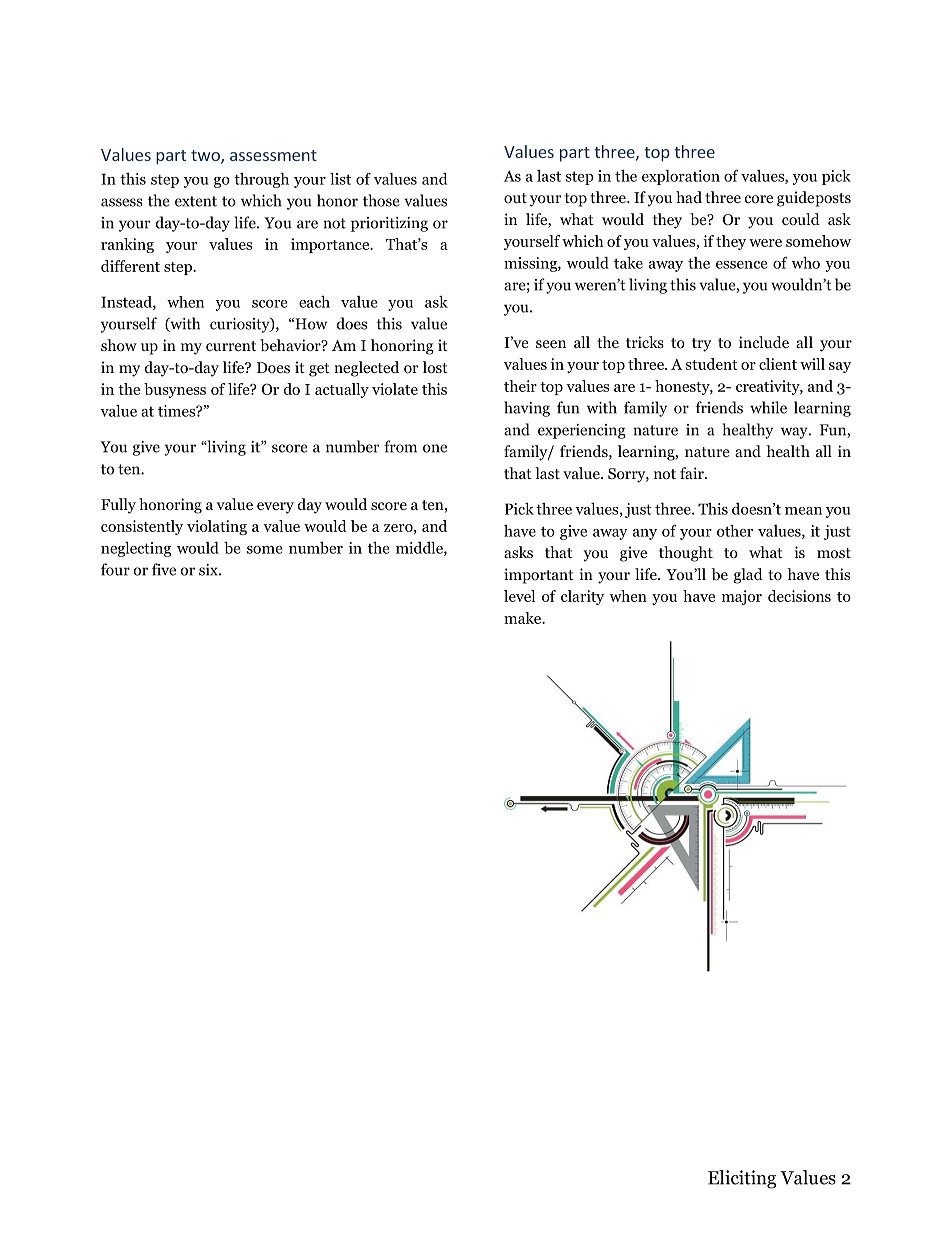  Describe the element at coordinates (196, 201) in the document. I see `extent` at that location.
